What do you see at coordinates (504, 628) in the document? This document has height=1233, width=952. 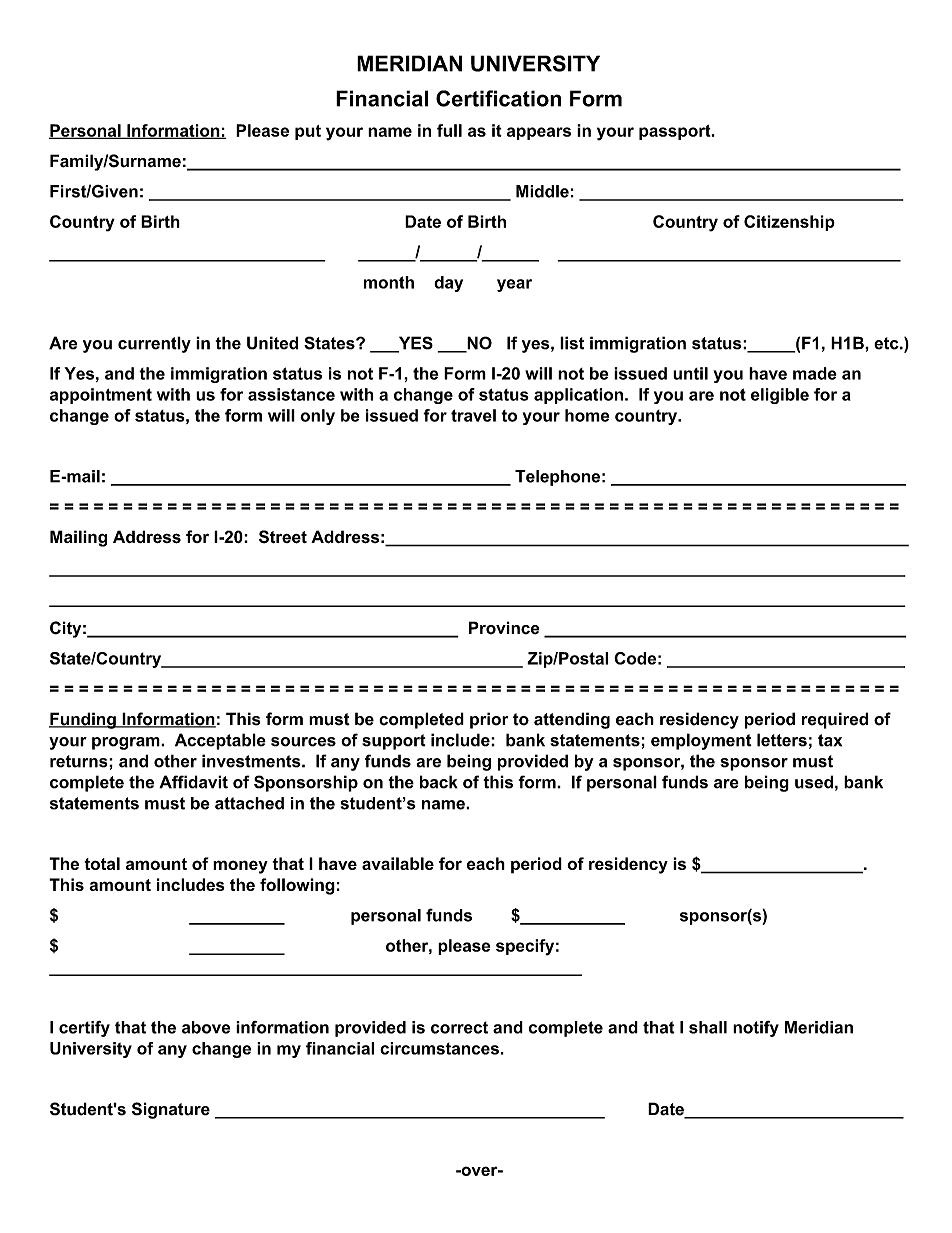 I see `Province` at bounding box center [504, 628].
